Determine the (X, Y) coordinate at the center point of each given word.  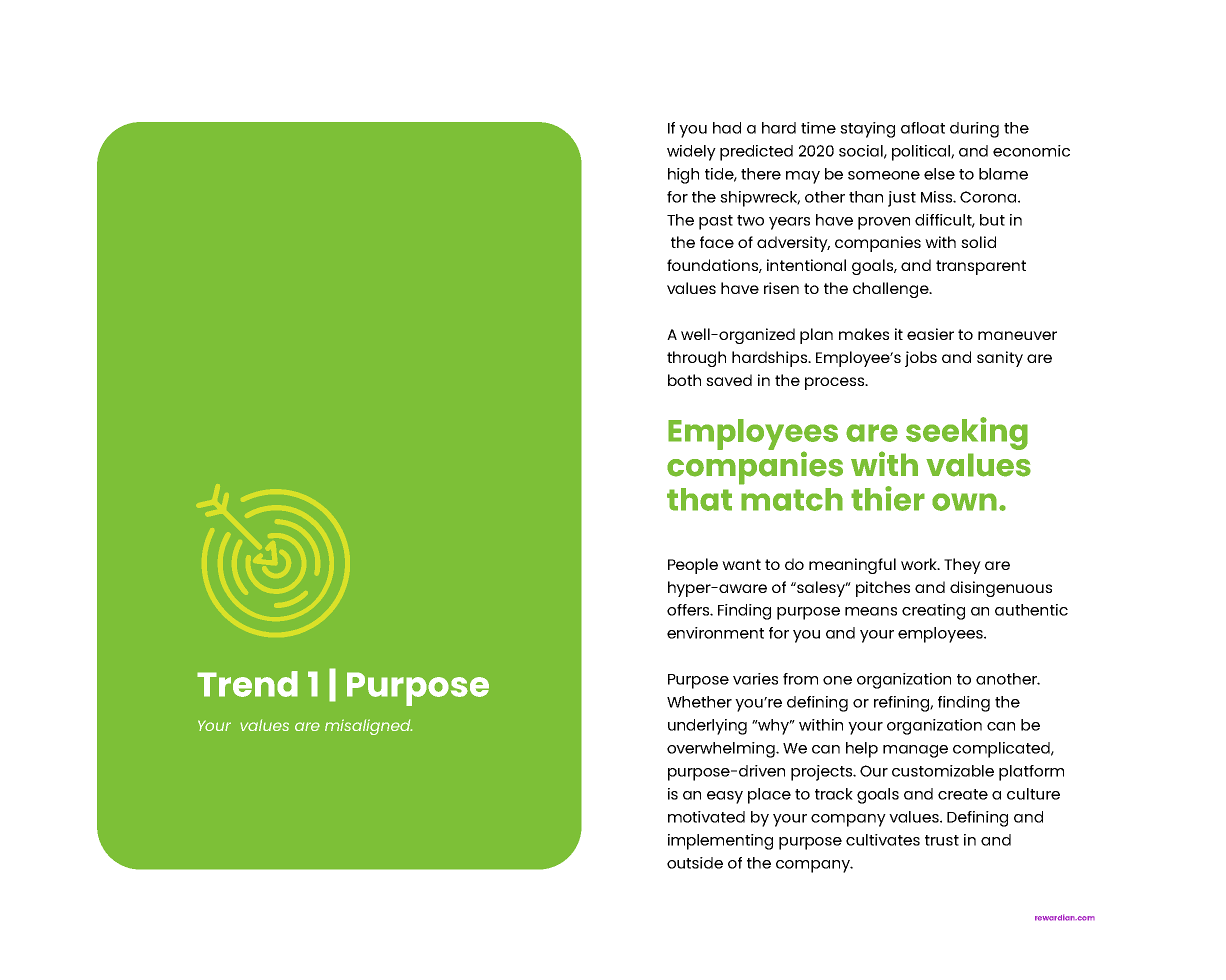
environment (715, 633)
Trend (247, 684)
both (684, 380)
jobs (921, 359)
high (683, 176)
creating (933, 612)
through (696, 359)
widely (691, 153)
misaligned (368, 727)
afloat (923, 128)
